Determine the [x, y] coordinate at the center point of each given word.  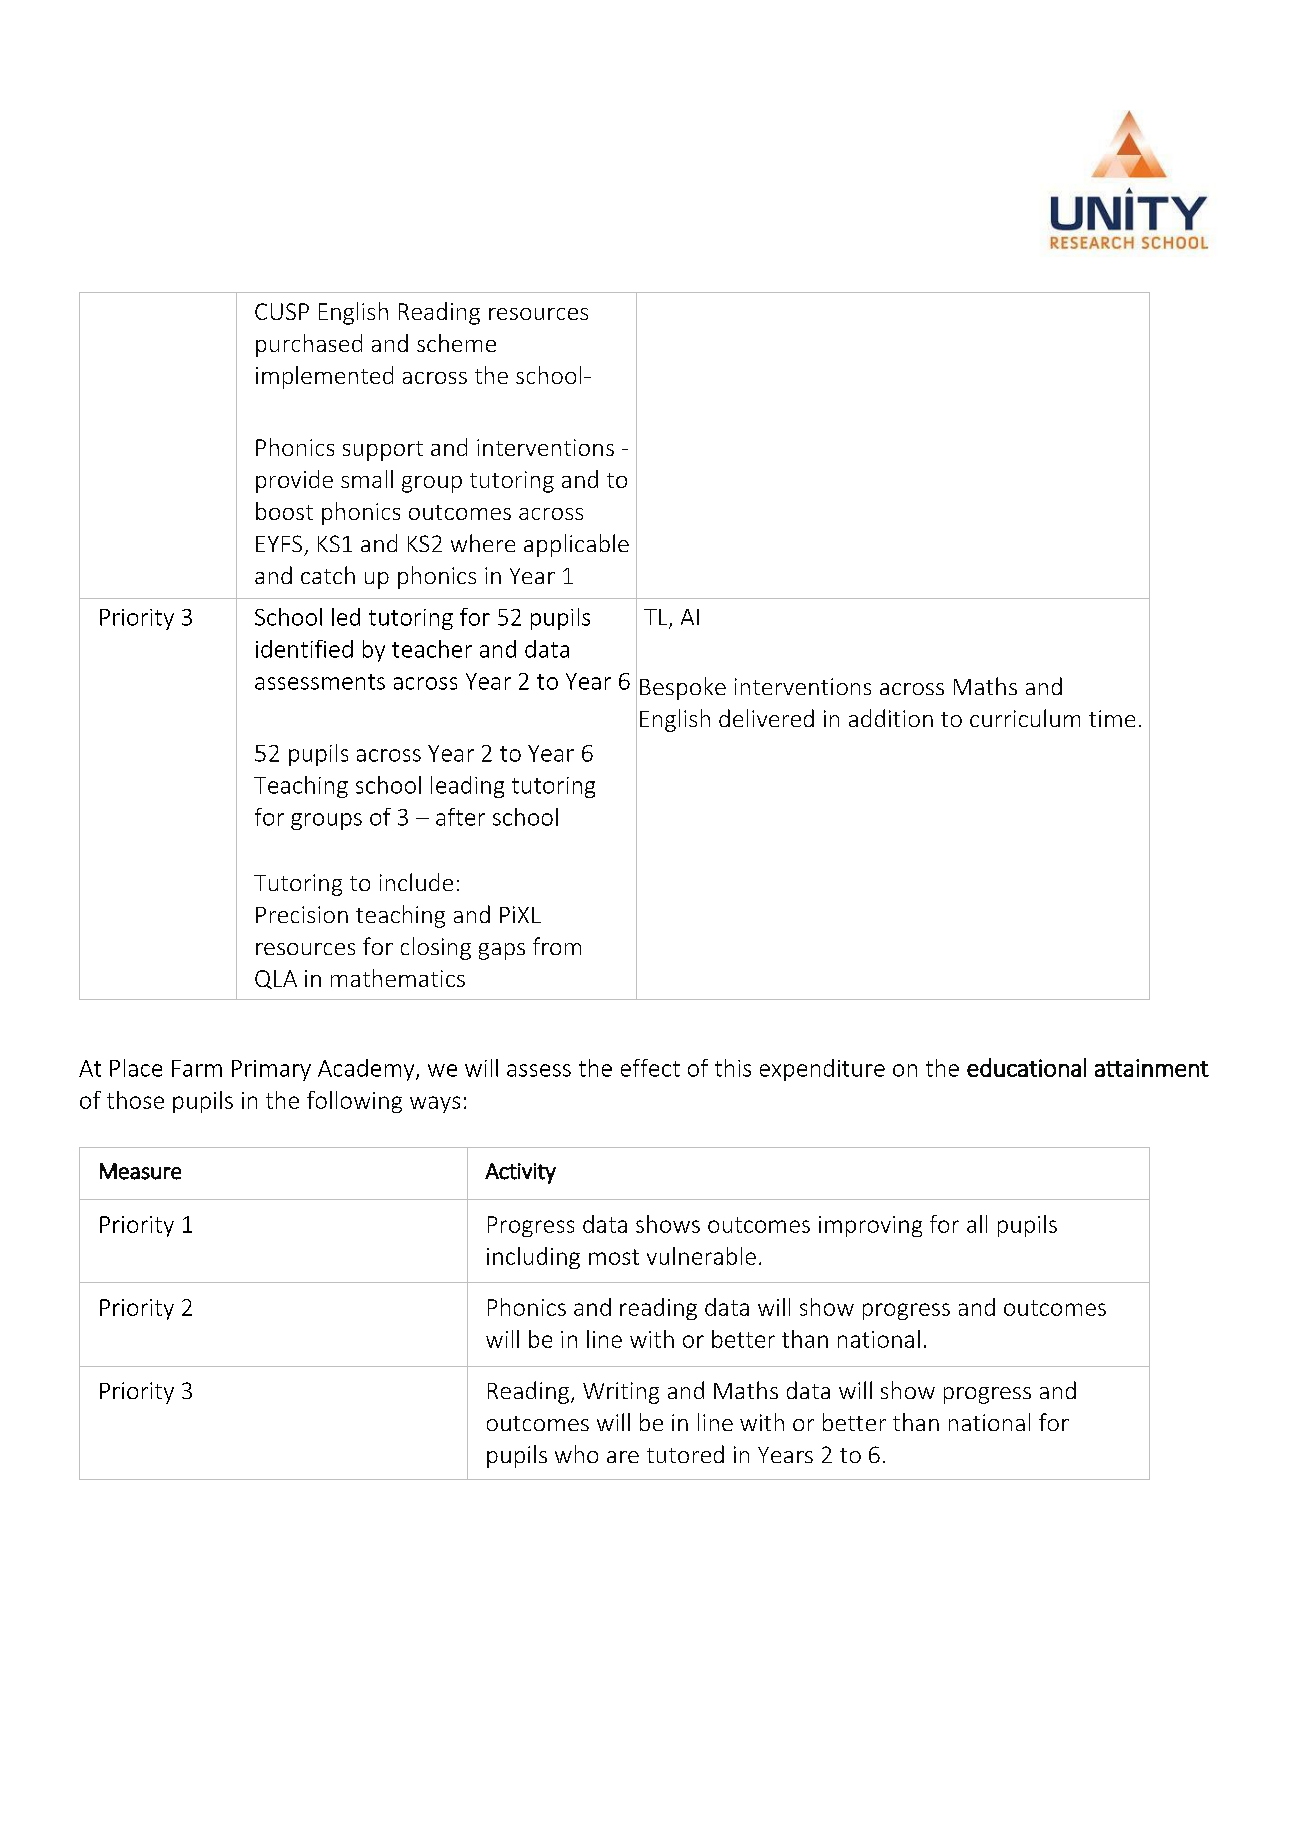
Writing [621, 1393]
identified [304, 649]
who [576, 1454]
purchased [309, 345]
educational [1026, 1067]
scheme [456, 343]
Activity [520, 1173]
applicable [576, 545]
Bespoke [683, 688]
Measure [140, 1171]
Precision [302, 914]
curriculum [1025, 718]
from [557, 946]
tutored [685, 1454]
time [1112, 718]
